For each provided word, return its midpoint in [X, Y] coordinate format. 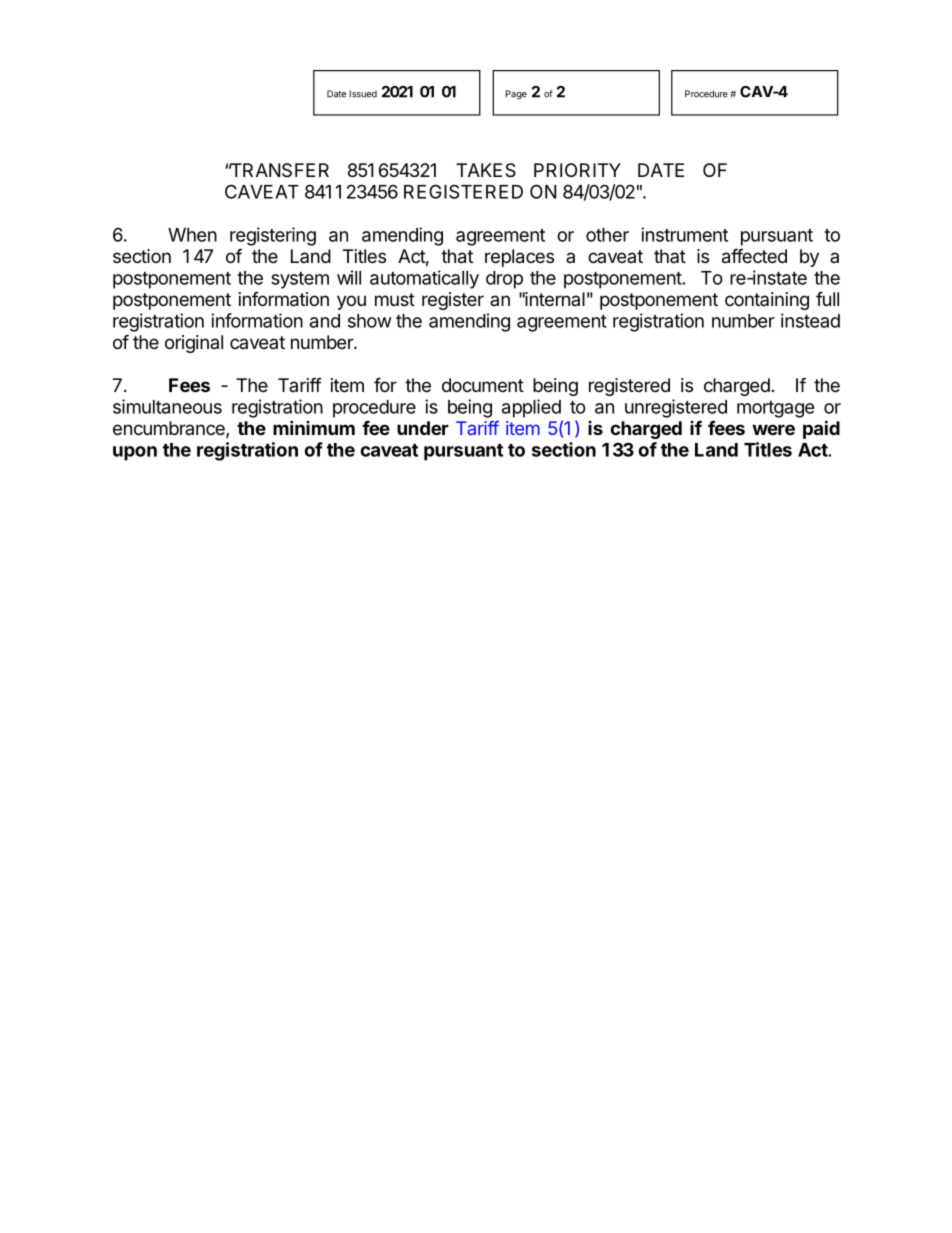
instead [810, 320]
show [370, 321]
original [194, 344]
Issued [363, 94]
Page [516, 94]
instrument [684, 234]
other [607, 235]
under [423, 428]
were [773, 429]
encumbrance [170, 429]
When [192, 235]
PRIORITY [577, 170]
